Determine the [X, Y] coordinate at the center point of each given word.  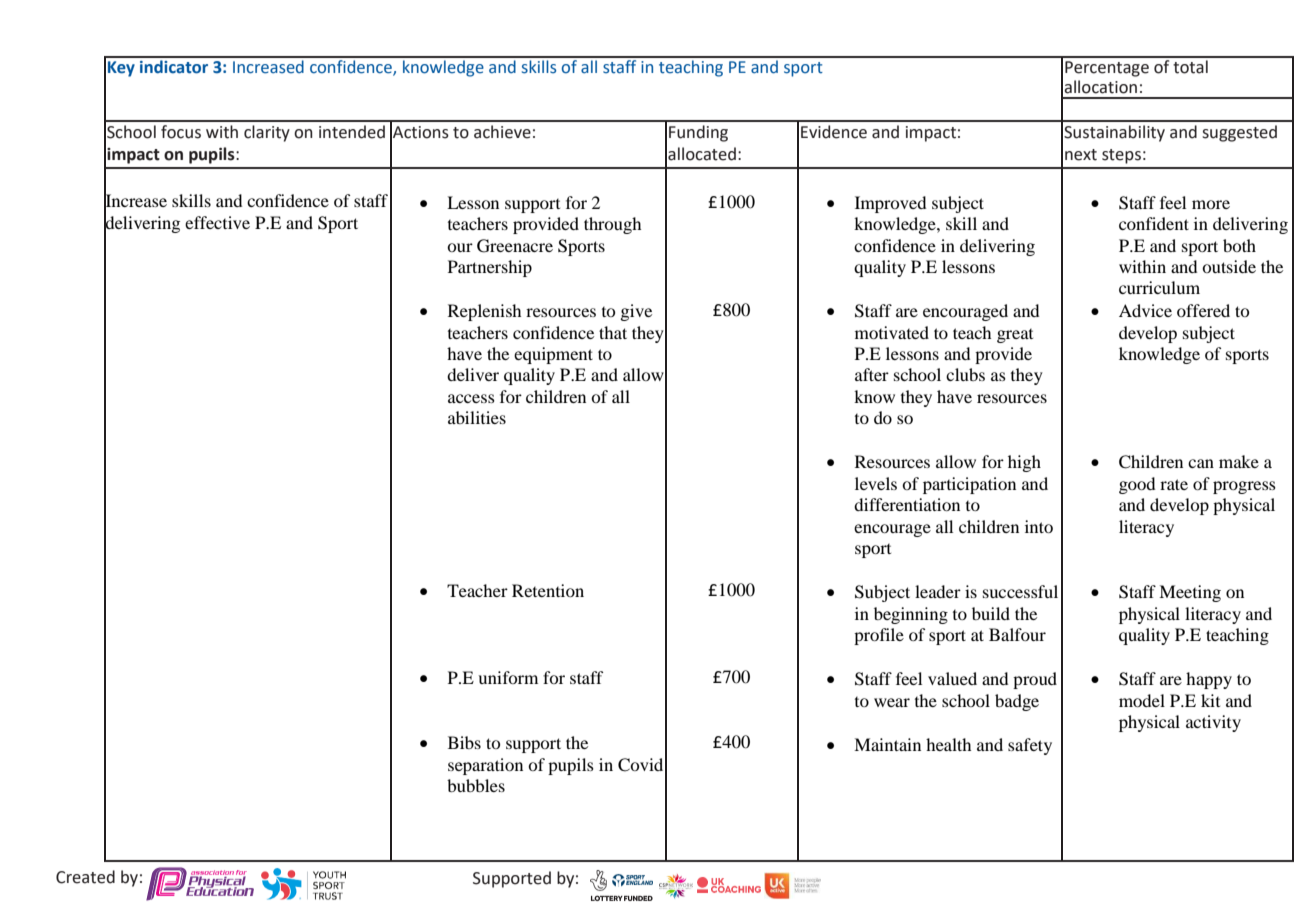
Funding [698, 133]
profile [879, 636]
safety [1030, 746]
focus [181, 132]
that [613, 332]
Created [85, 877]
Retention [548, 590]
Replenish [484, 312]
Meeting [1190, 593]
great [1015, 336]
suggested [1239, 133]
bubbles [476, 785]
